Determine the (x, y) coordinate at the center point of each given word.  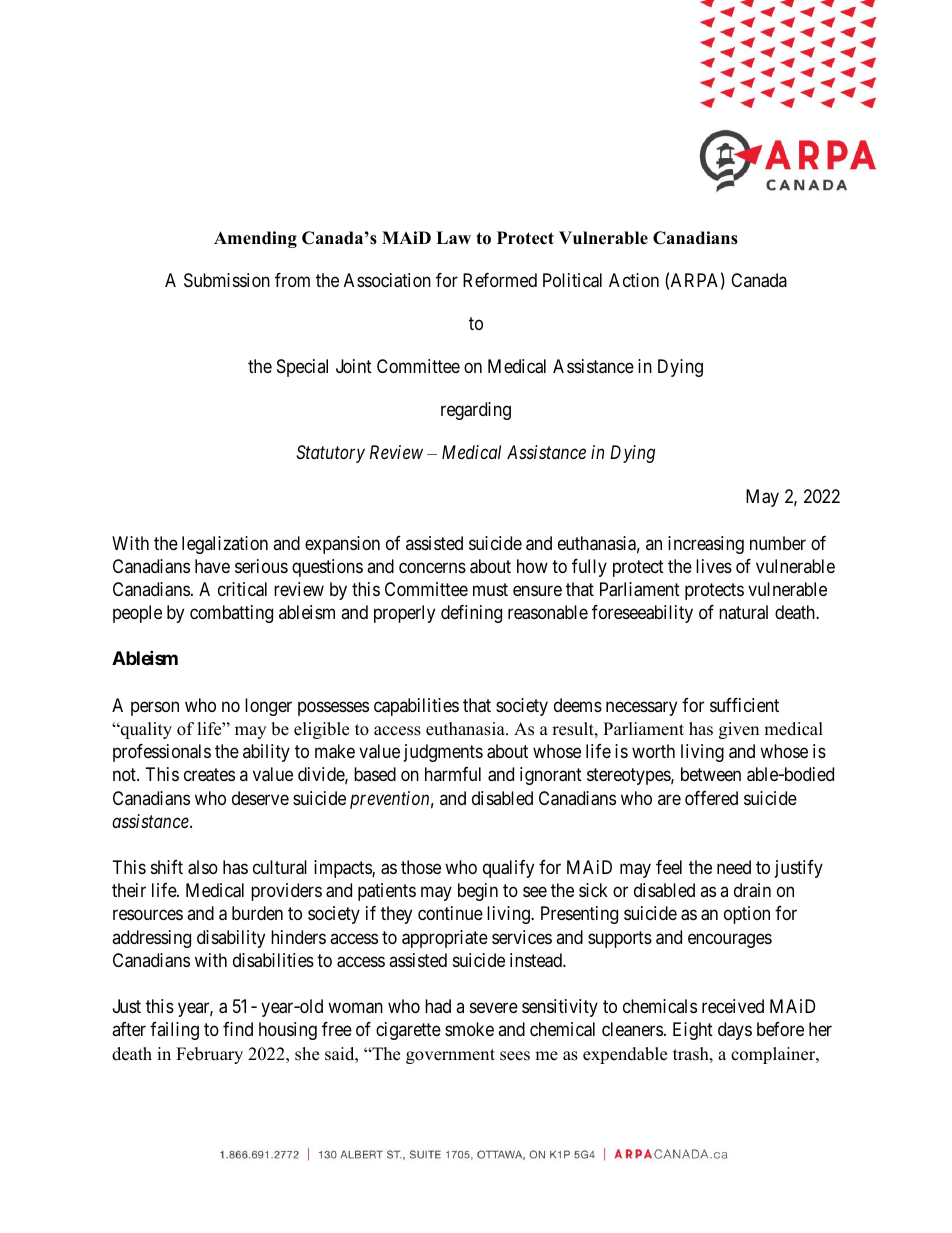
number (778, 543)
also (203, 867)
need (734, 867)
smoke (469, 1029)
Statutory (330, 454)
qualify (508, 869)
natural (743, 612)
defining (471, 614)
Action (634, 280)
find (238, 1029)
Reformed (500, 280)
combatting (231, 614)
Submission (227, 280)
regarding (476, 411)
